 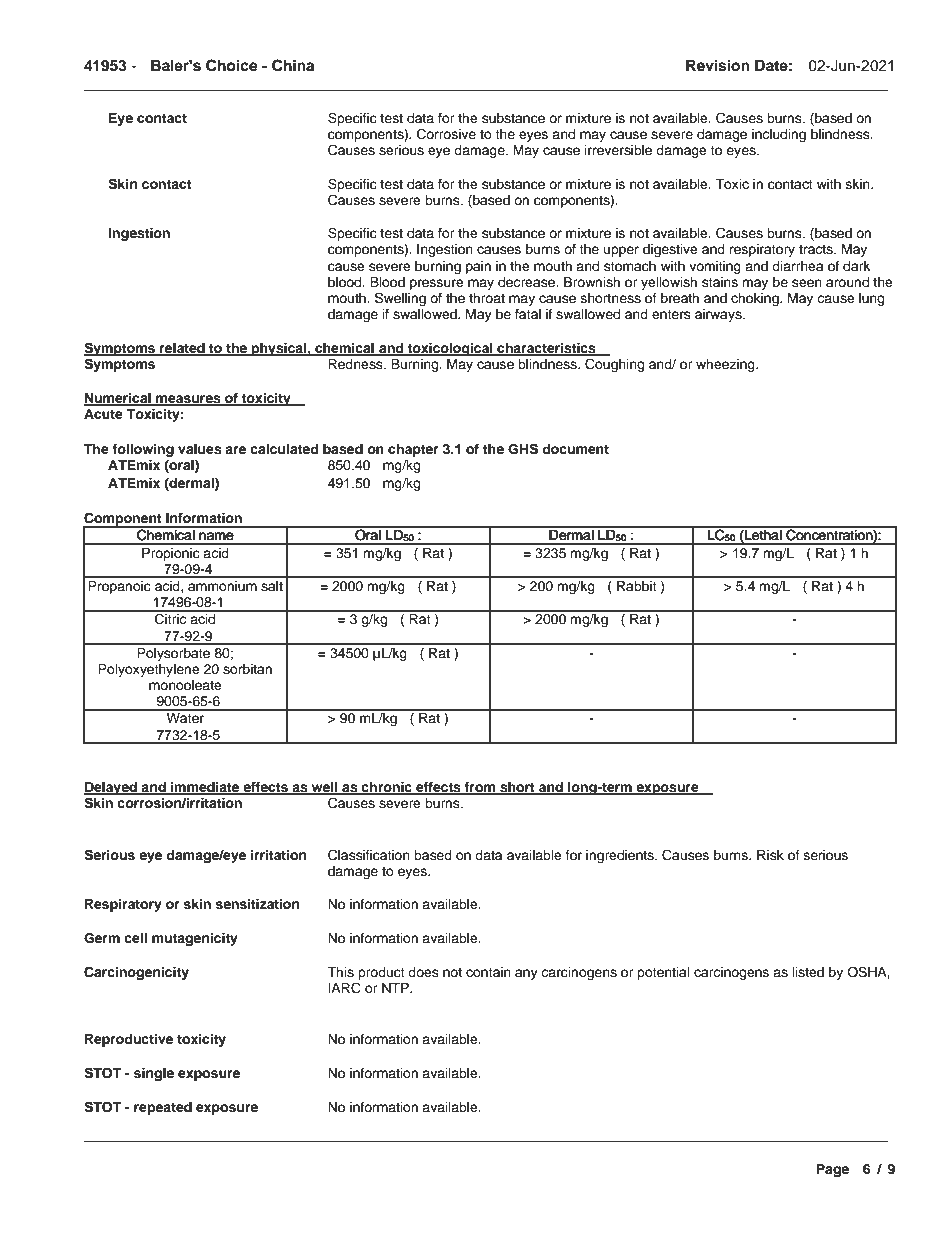 What do you see at coordinates (163, 1108) in the image?
I see `repeated` at bounding box center [163, 1108].
